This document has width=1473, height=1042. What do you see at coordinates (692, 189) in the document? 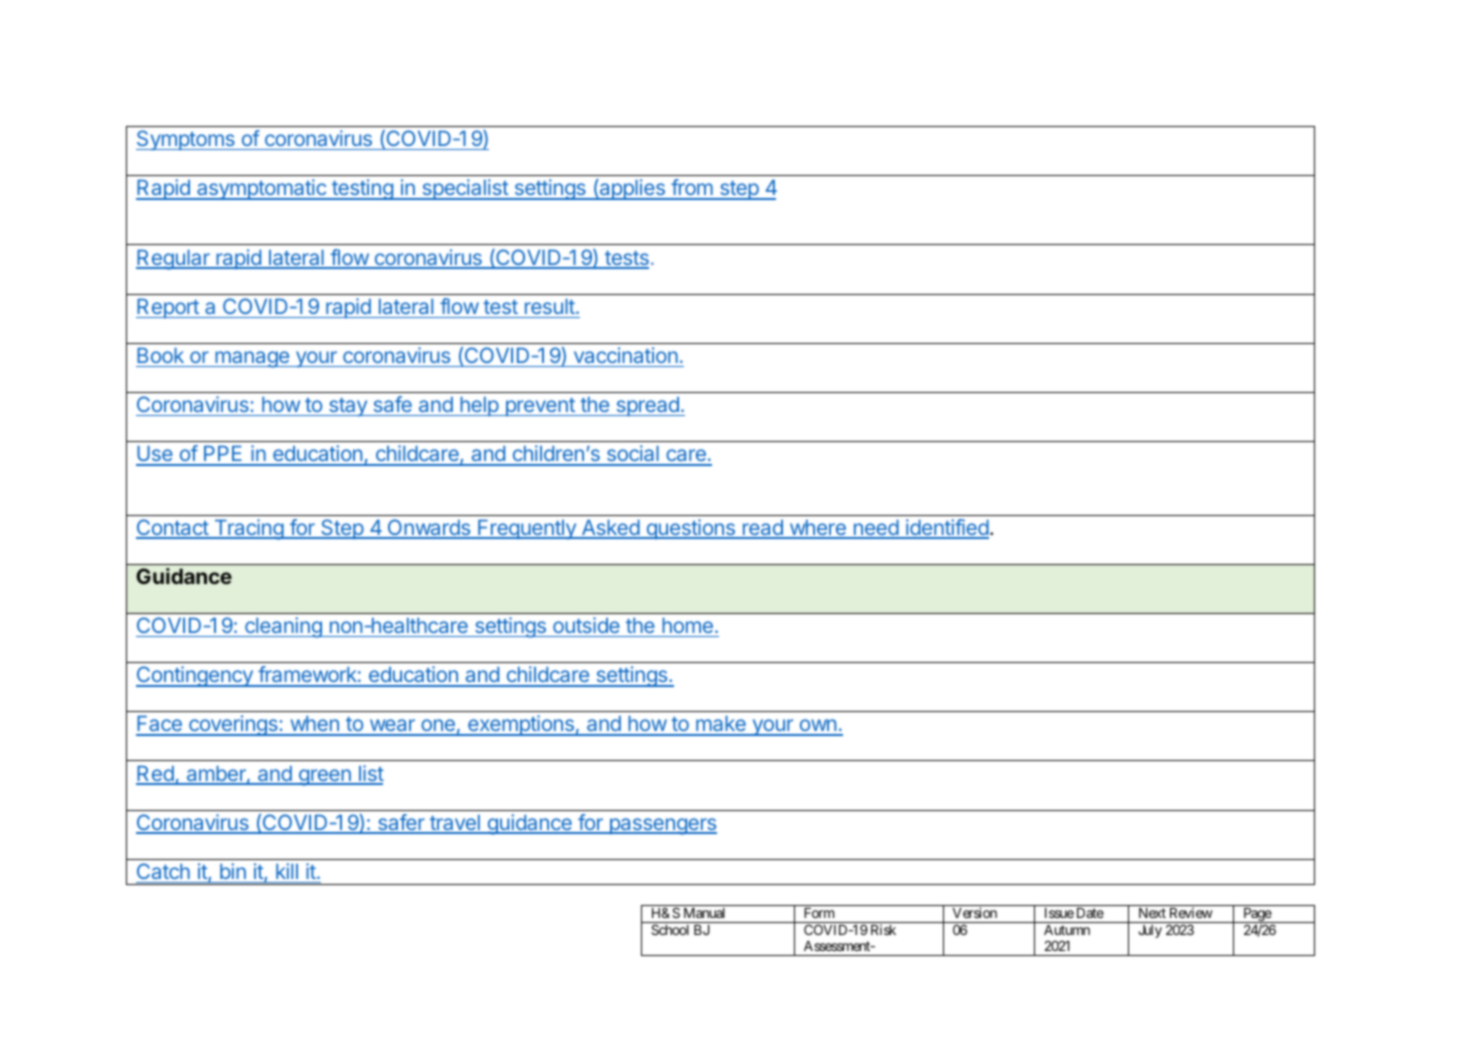
I see `from` at bounding box center [692, 189].
